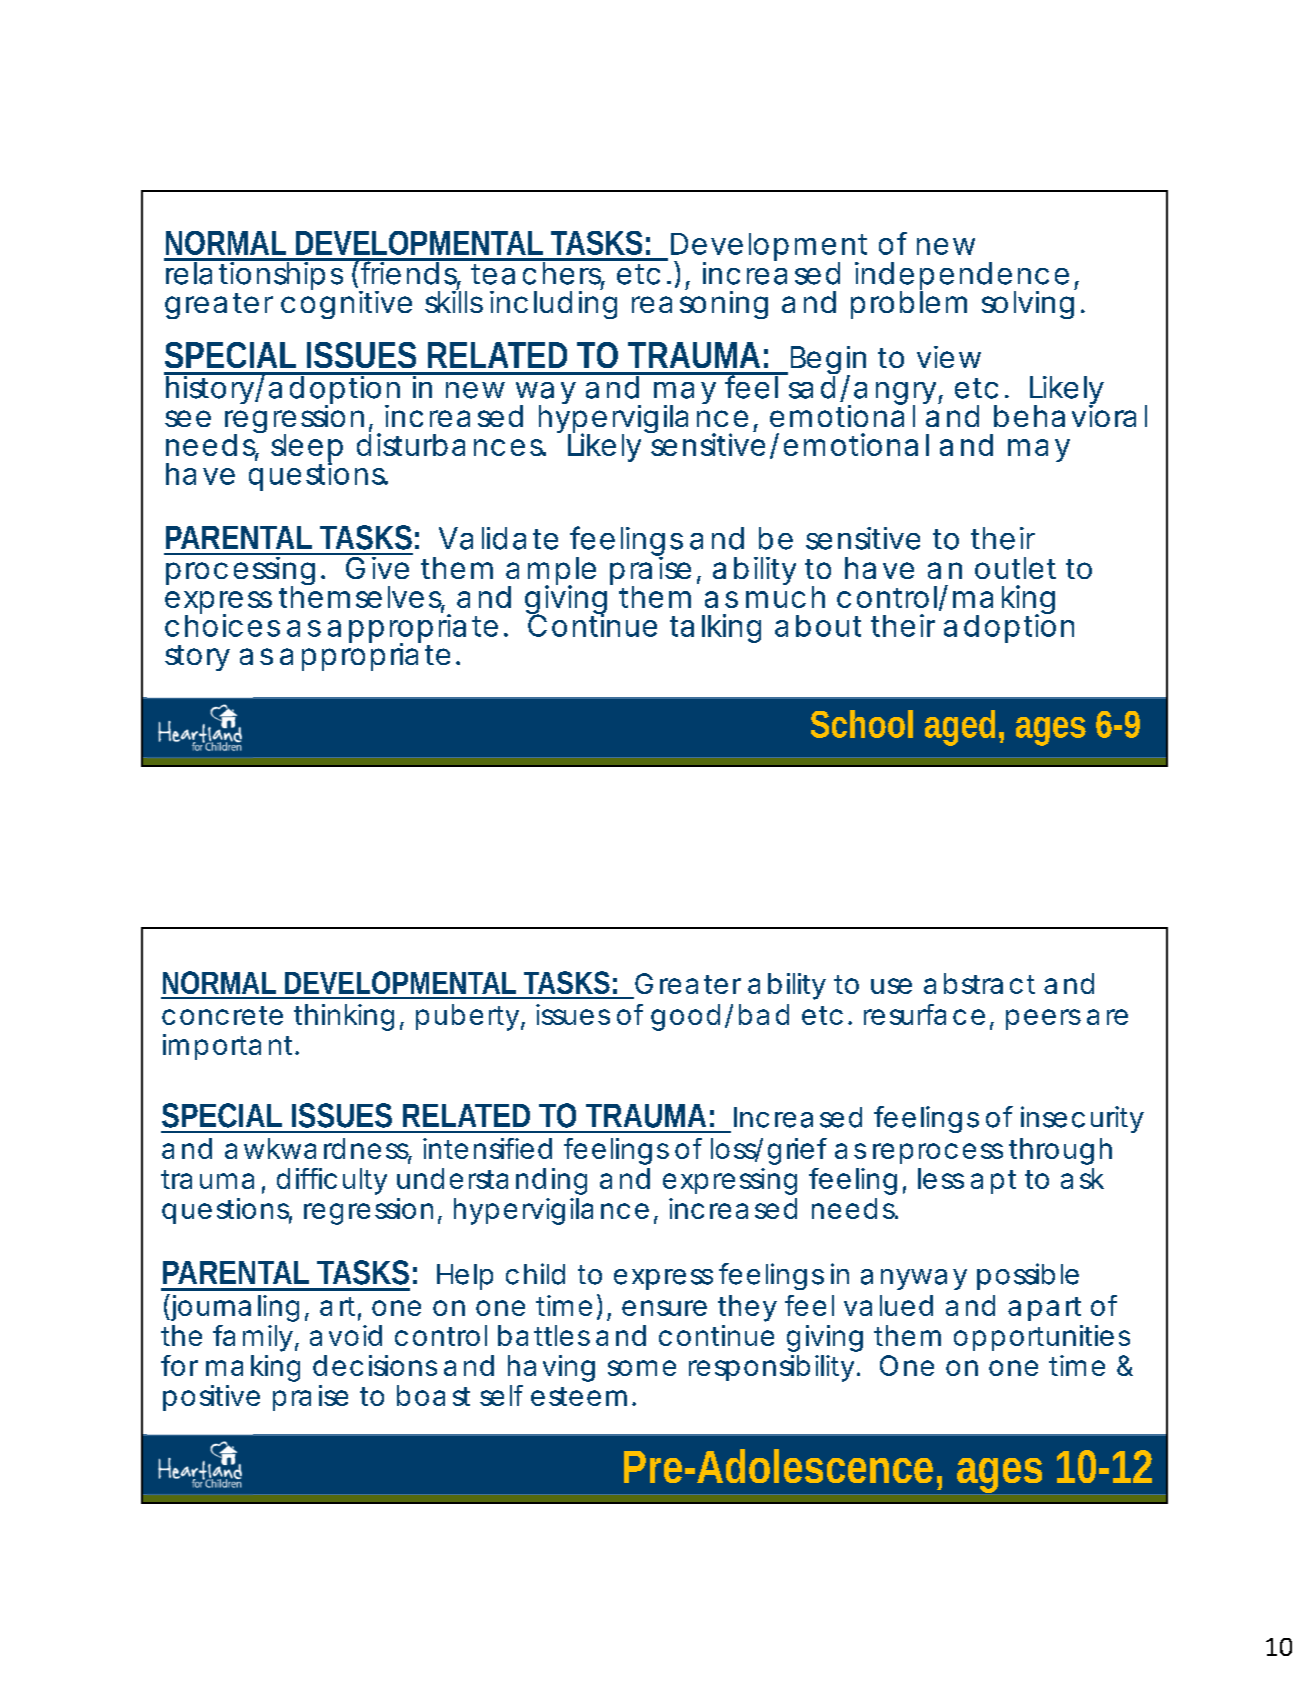  What do you see at coordinates (253, 1338) in the screenshot?
I see `family` at bounding box center [253, 1338].
